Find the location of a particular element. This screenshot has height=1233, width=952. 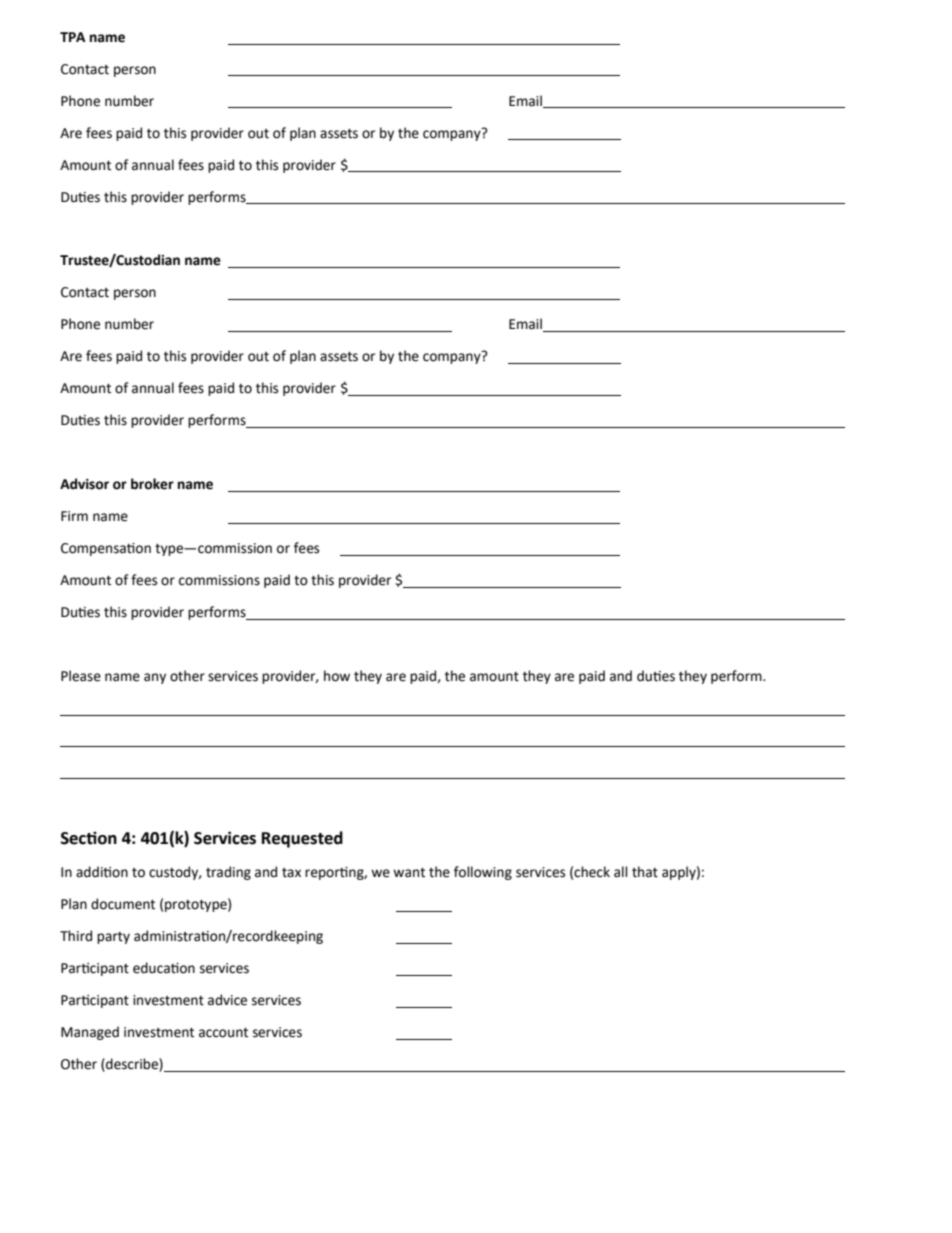

how is located at coordinates (337, 676).
